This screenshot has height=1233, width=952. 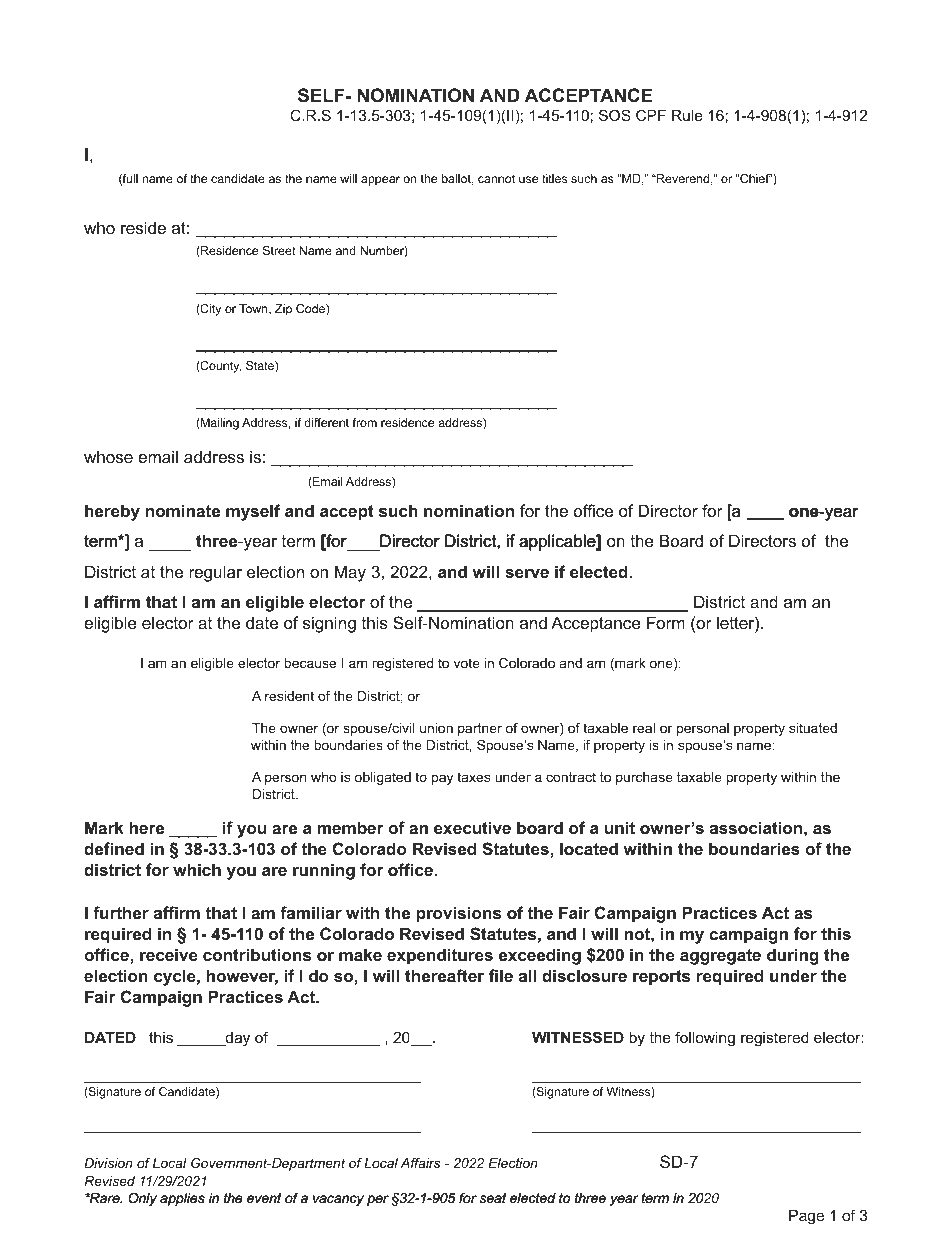 What do you see at coordinates (215, 573) in the screenshot?
I see `regular` at bounding box center [215, 573].
